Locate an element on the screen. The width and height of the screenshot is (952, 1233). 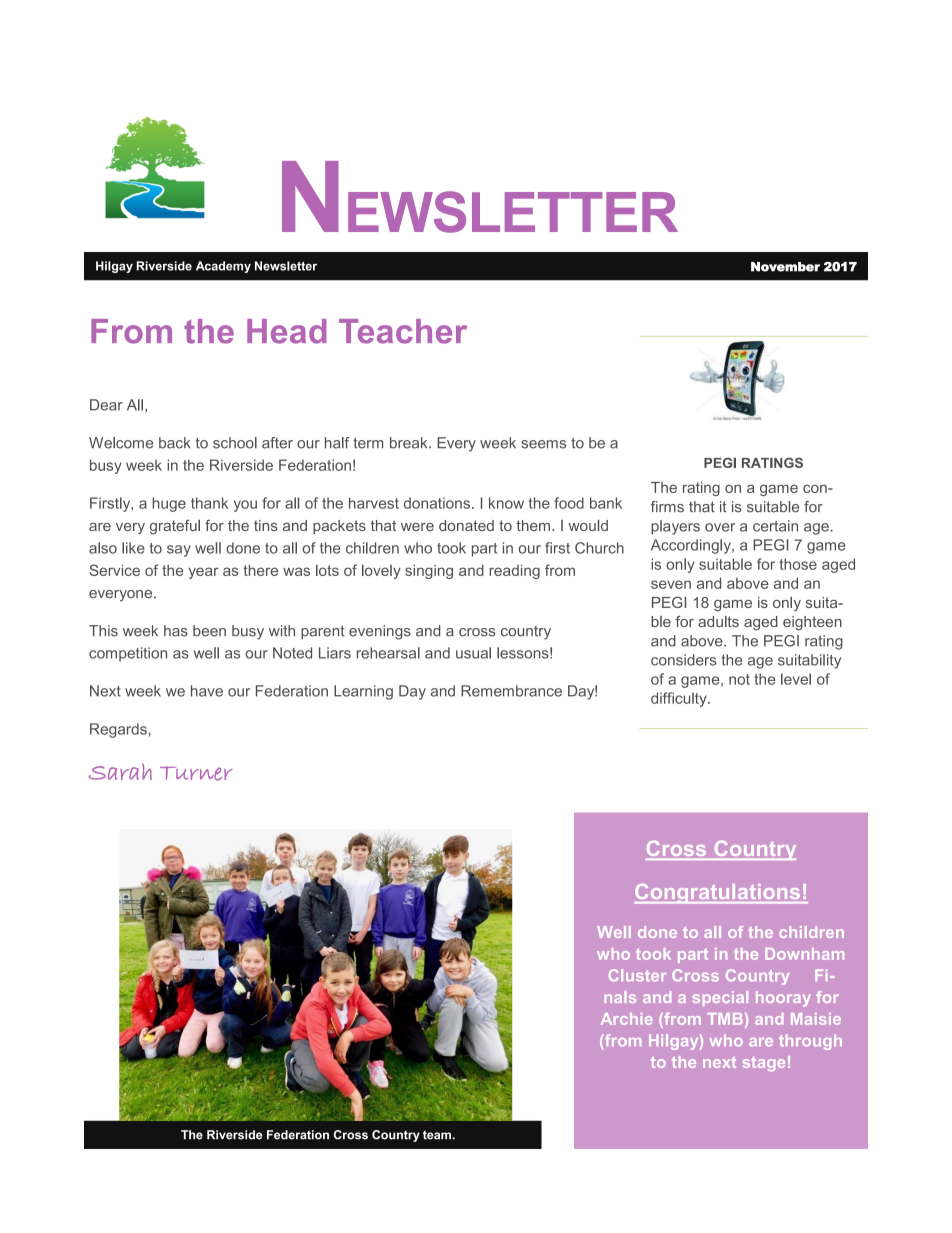
Teacher is located at coordinates (403, 331).
